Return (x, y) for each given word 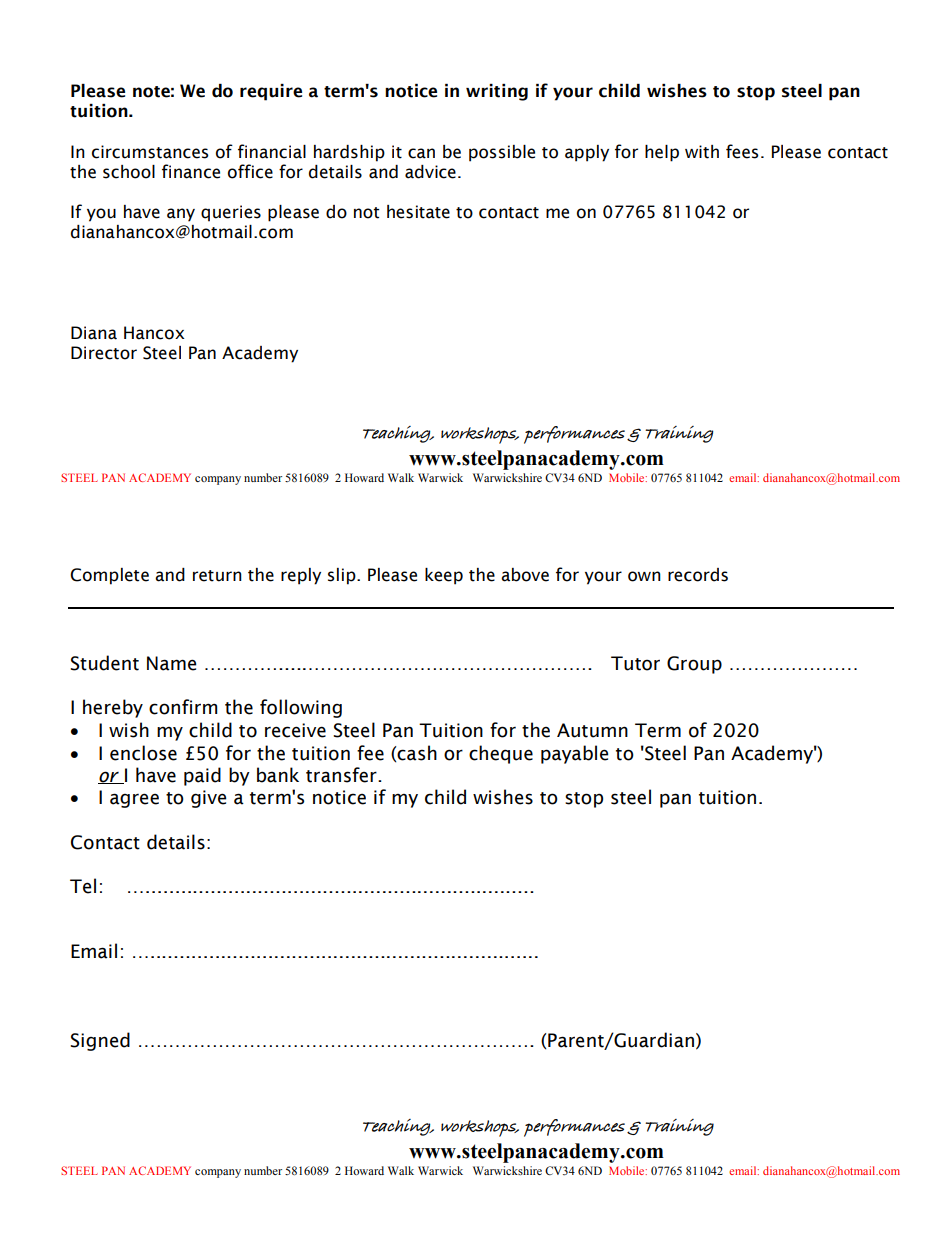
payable (575, 754)
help (662, 153)
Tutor (635, 663)
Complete (109, 576)
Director (104, 353)
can (421, 153)
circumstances (150, 152)
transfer (342, 775)
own (644, 576)
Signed (100, 1041)
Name (172, 663)
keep (444, 576)
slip (343, 576)
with (702, 152)
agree (134, 800)
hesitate (418, 212)
